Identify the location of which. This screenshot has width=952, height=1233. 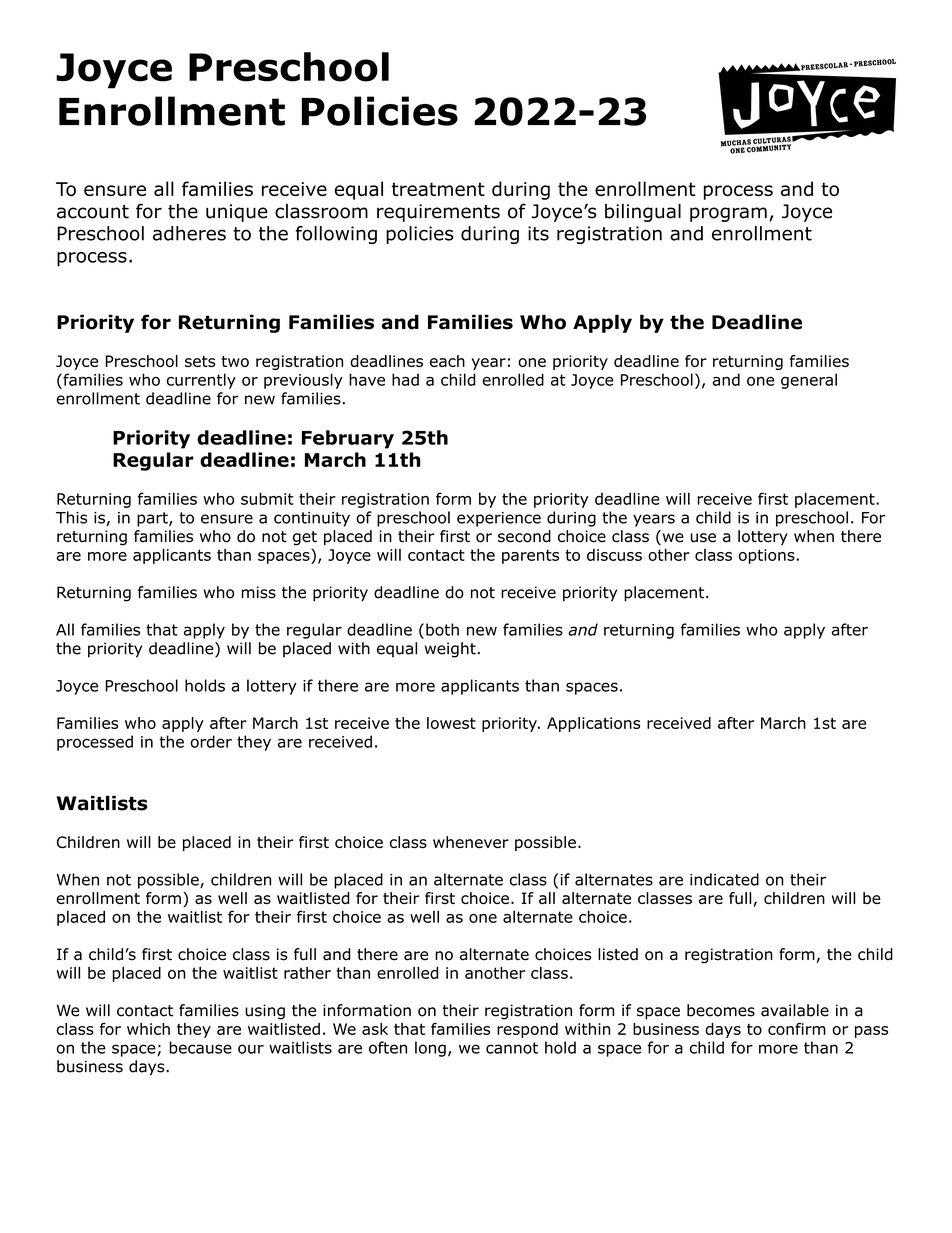
(148, 1029).
